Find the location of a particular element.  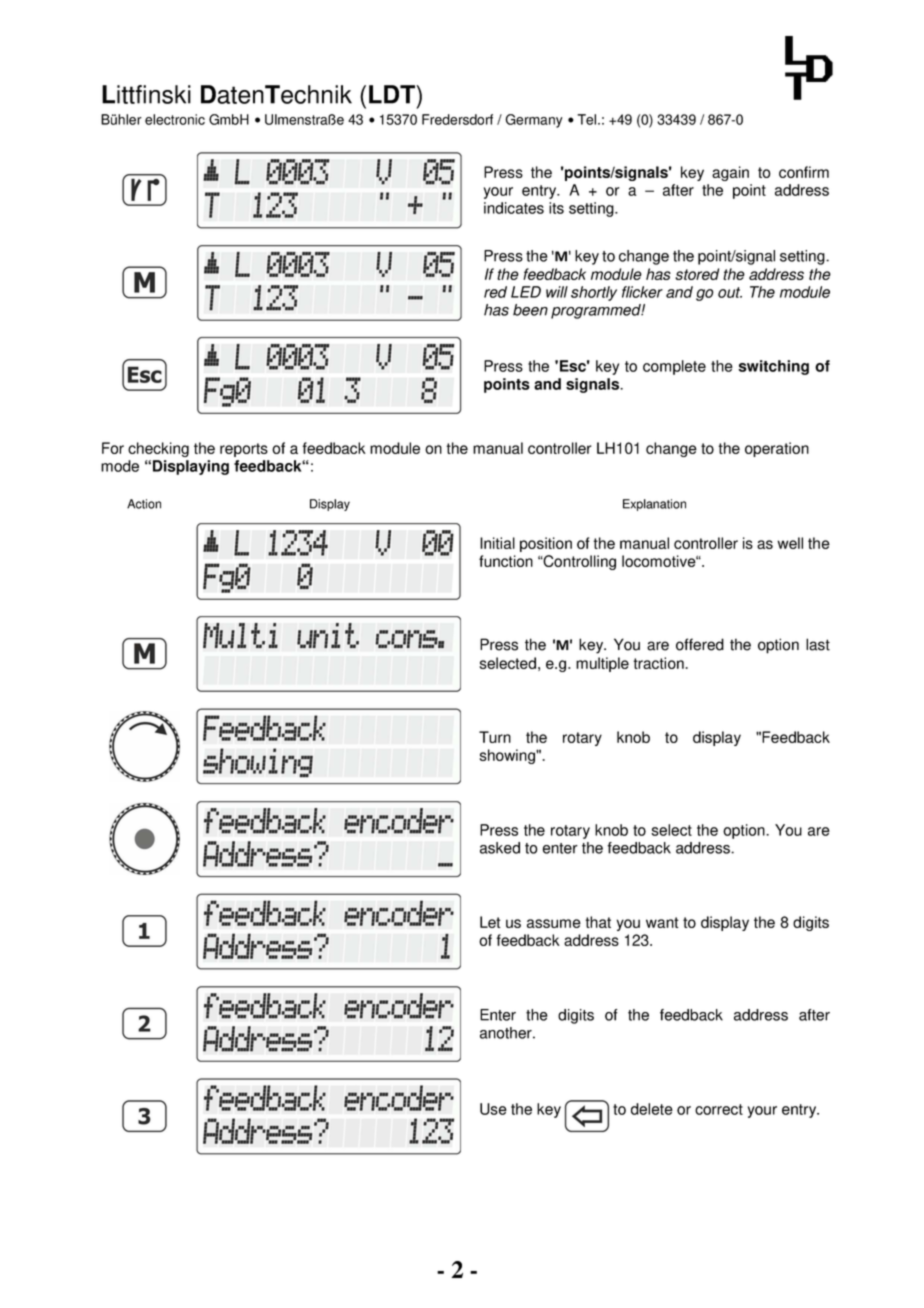

delete is located at coordinates (652, 1109).
